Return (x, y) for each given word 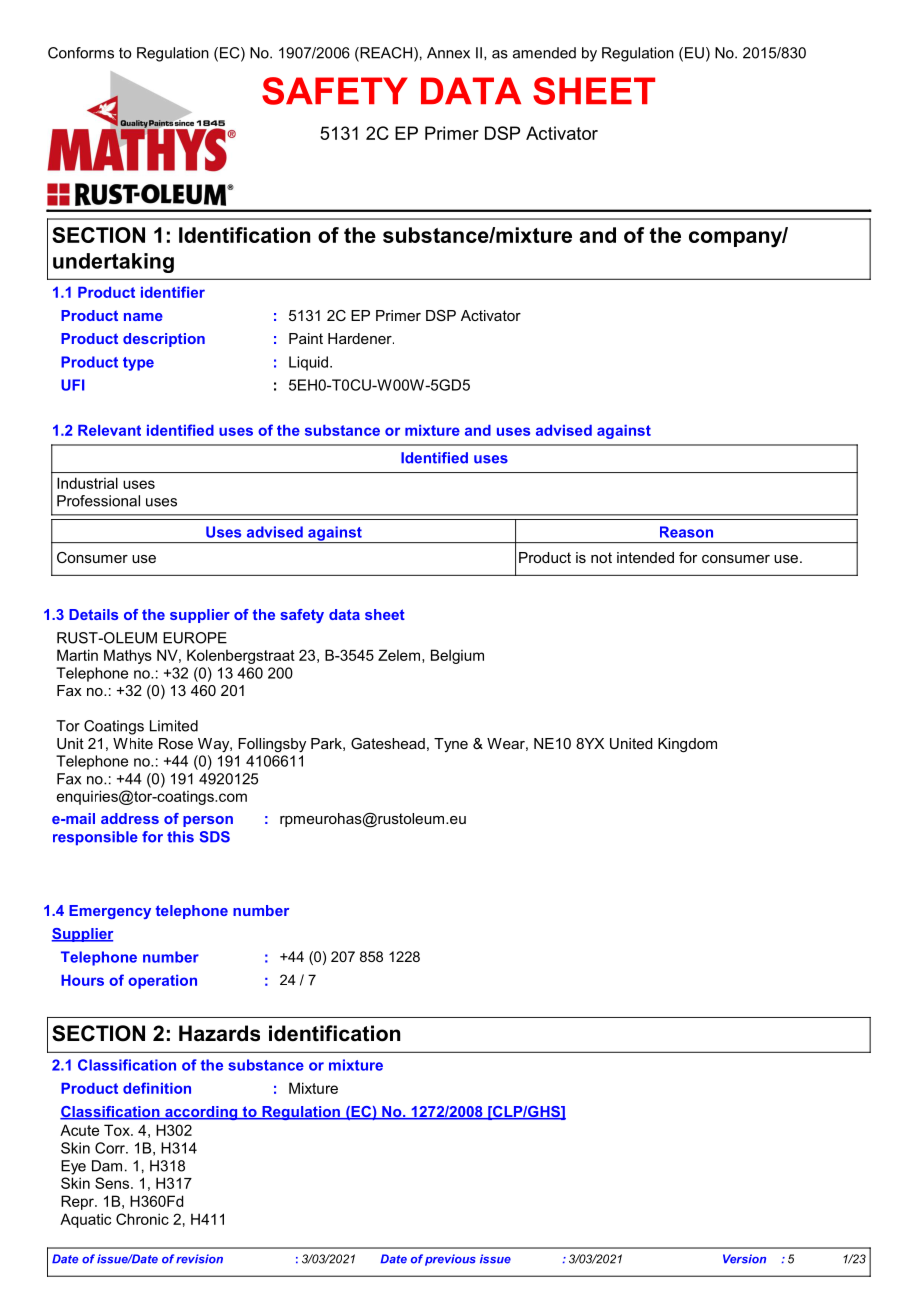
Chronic (142, 1219)
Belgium (457, 656)
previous (450, 1260)
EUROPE (195, 638)
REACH (385, 54)
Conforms (81, 53)
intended (645, 557)
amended (544, 53)
